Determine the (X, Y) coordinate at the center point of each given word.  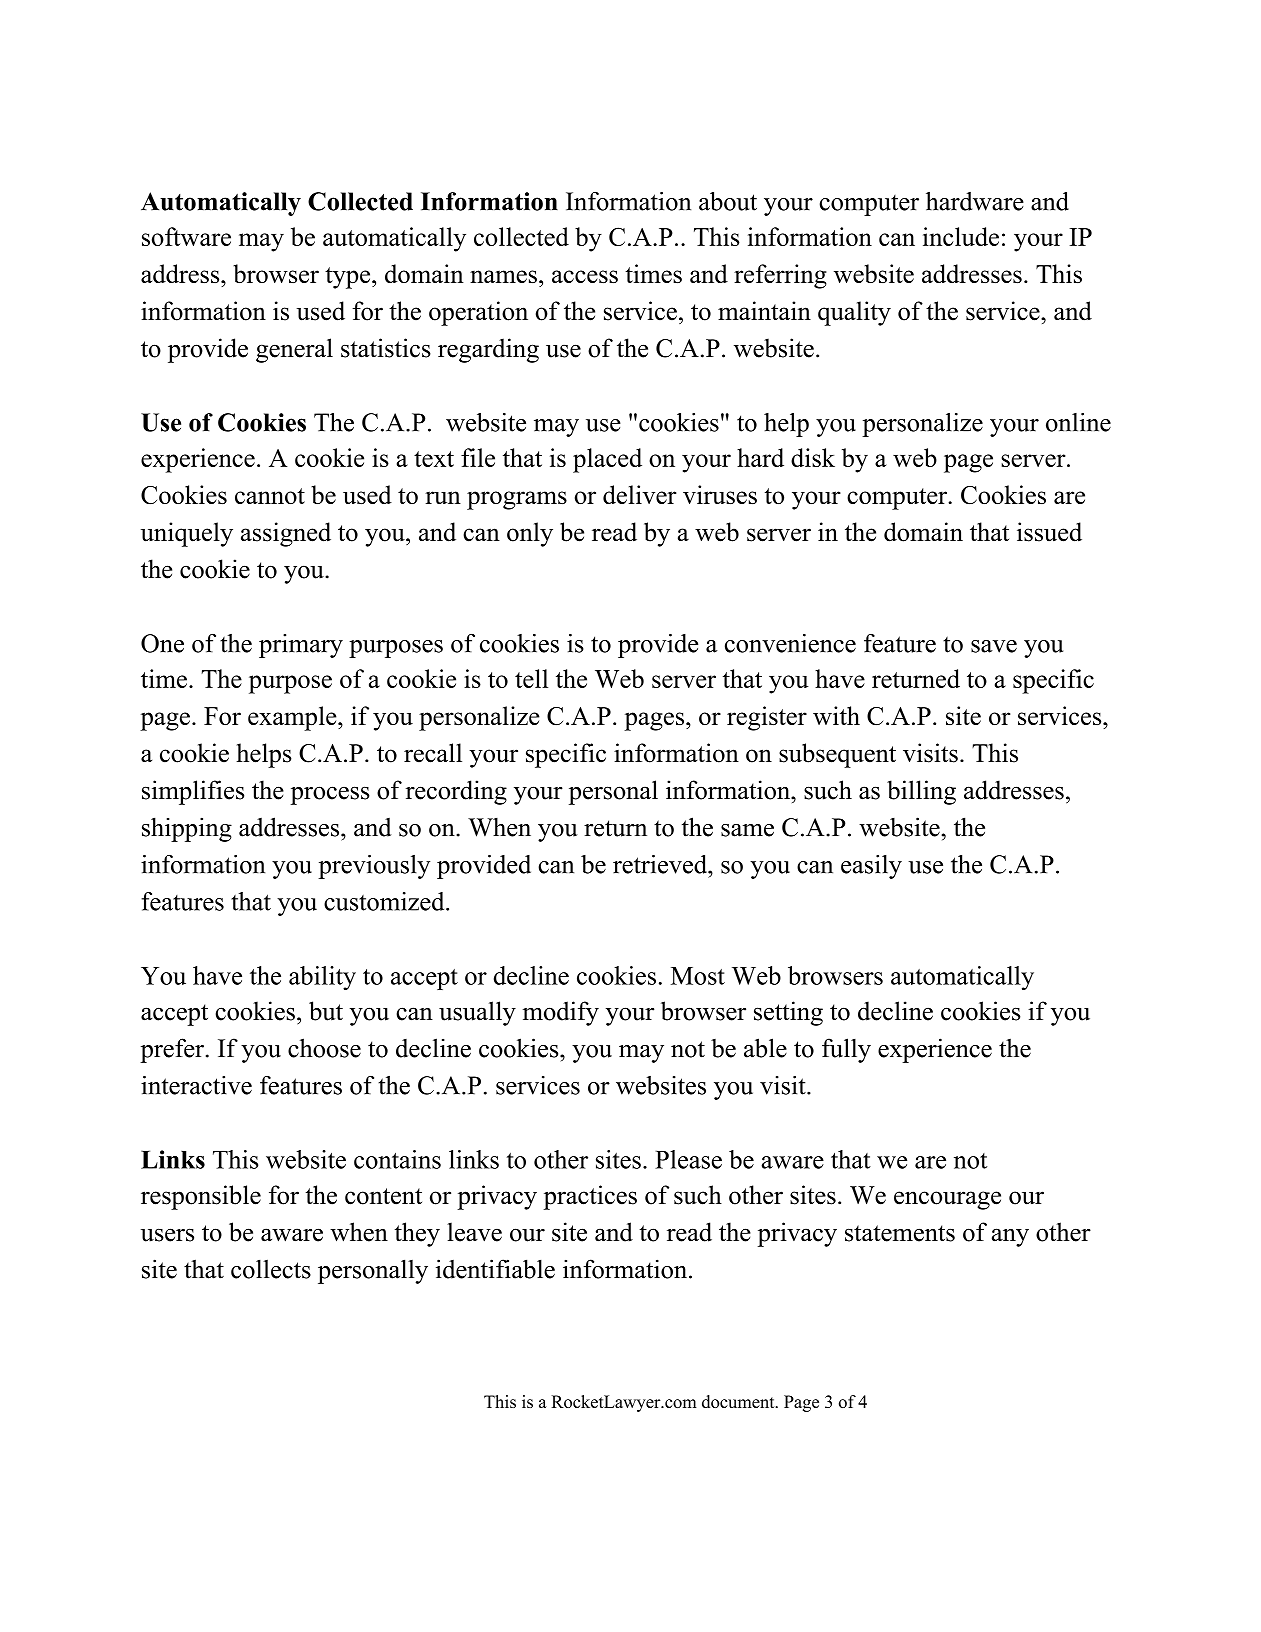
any (1010, 1237)
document (739, 1401)
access (585, 276)
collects (271, 1269)
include (961, 236)
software (186, 236)
